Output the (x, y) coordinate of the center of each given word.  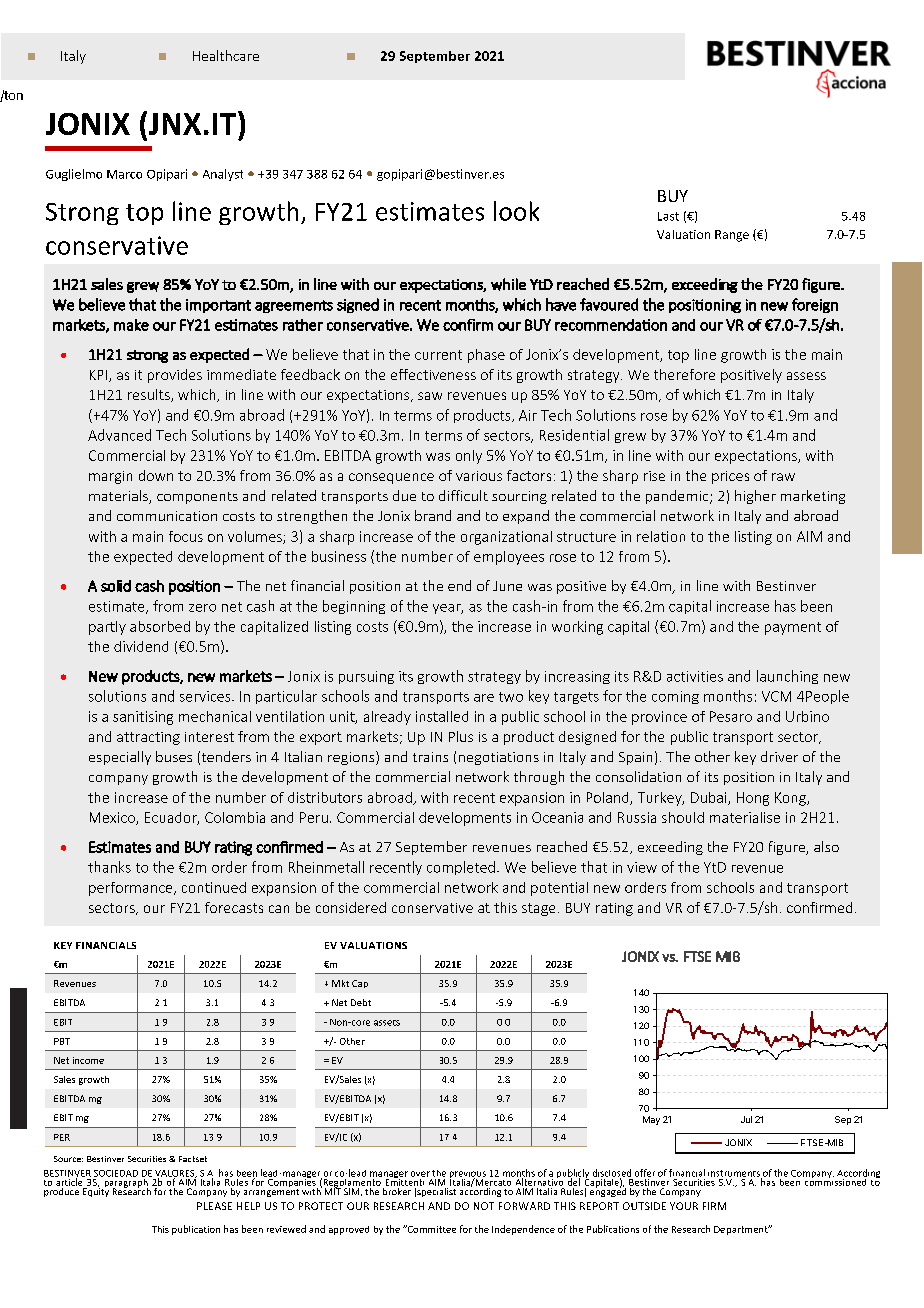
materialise (745, 817)
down (156, 475)
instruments (735, 1174)
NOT (484, 1206)
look (516, 211)
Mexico (113, 818)
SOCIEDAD (116, 1173)
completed (461, 868)
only (469, 457)
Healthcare (226, 55)
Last (668, 216)
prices (730, 477)
